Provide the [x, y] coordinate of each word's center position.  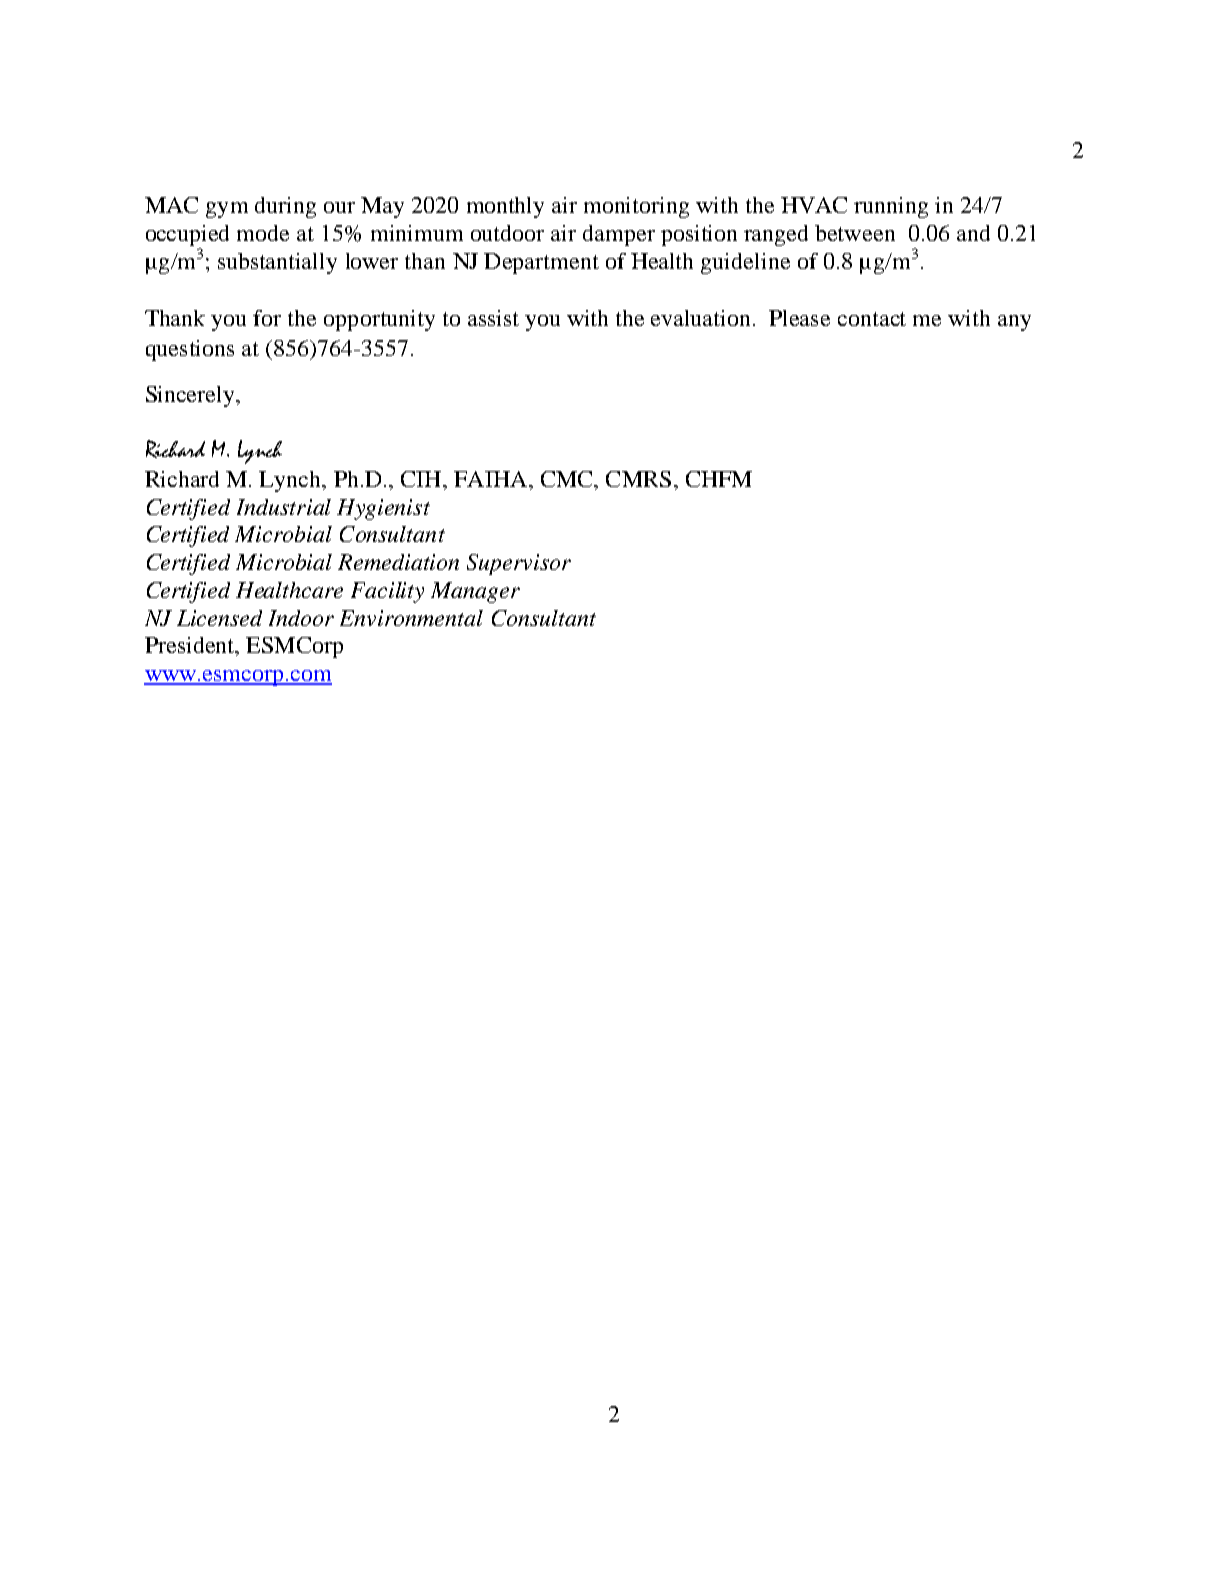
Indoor [301, 618]
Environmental [411, 618]
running [891, 207]
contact [872, 319]
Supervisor [519, 564]
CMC [568, 479]
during [285, 207]
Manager [475, 592]
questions [190, 350]
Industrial [284, 507]
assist [493, 318]
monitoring [636, 207]
